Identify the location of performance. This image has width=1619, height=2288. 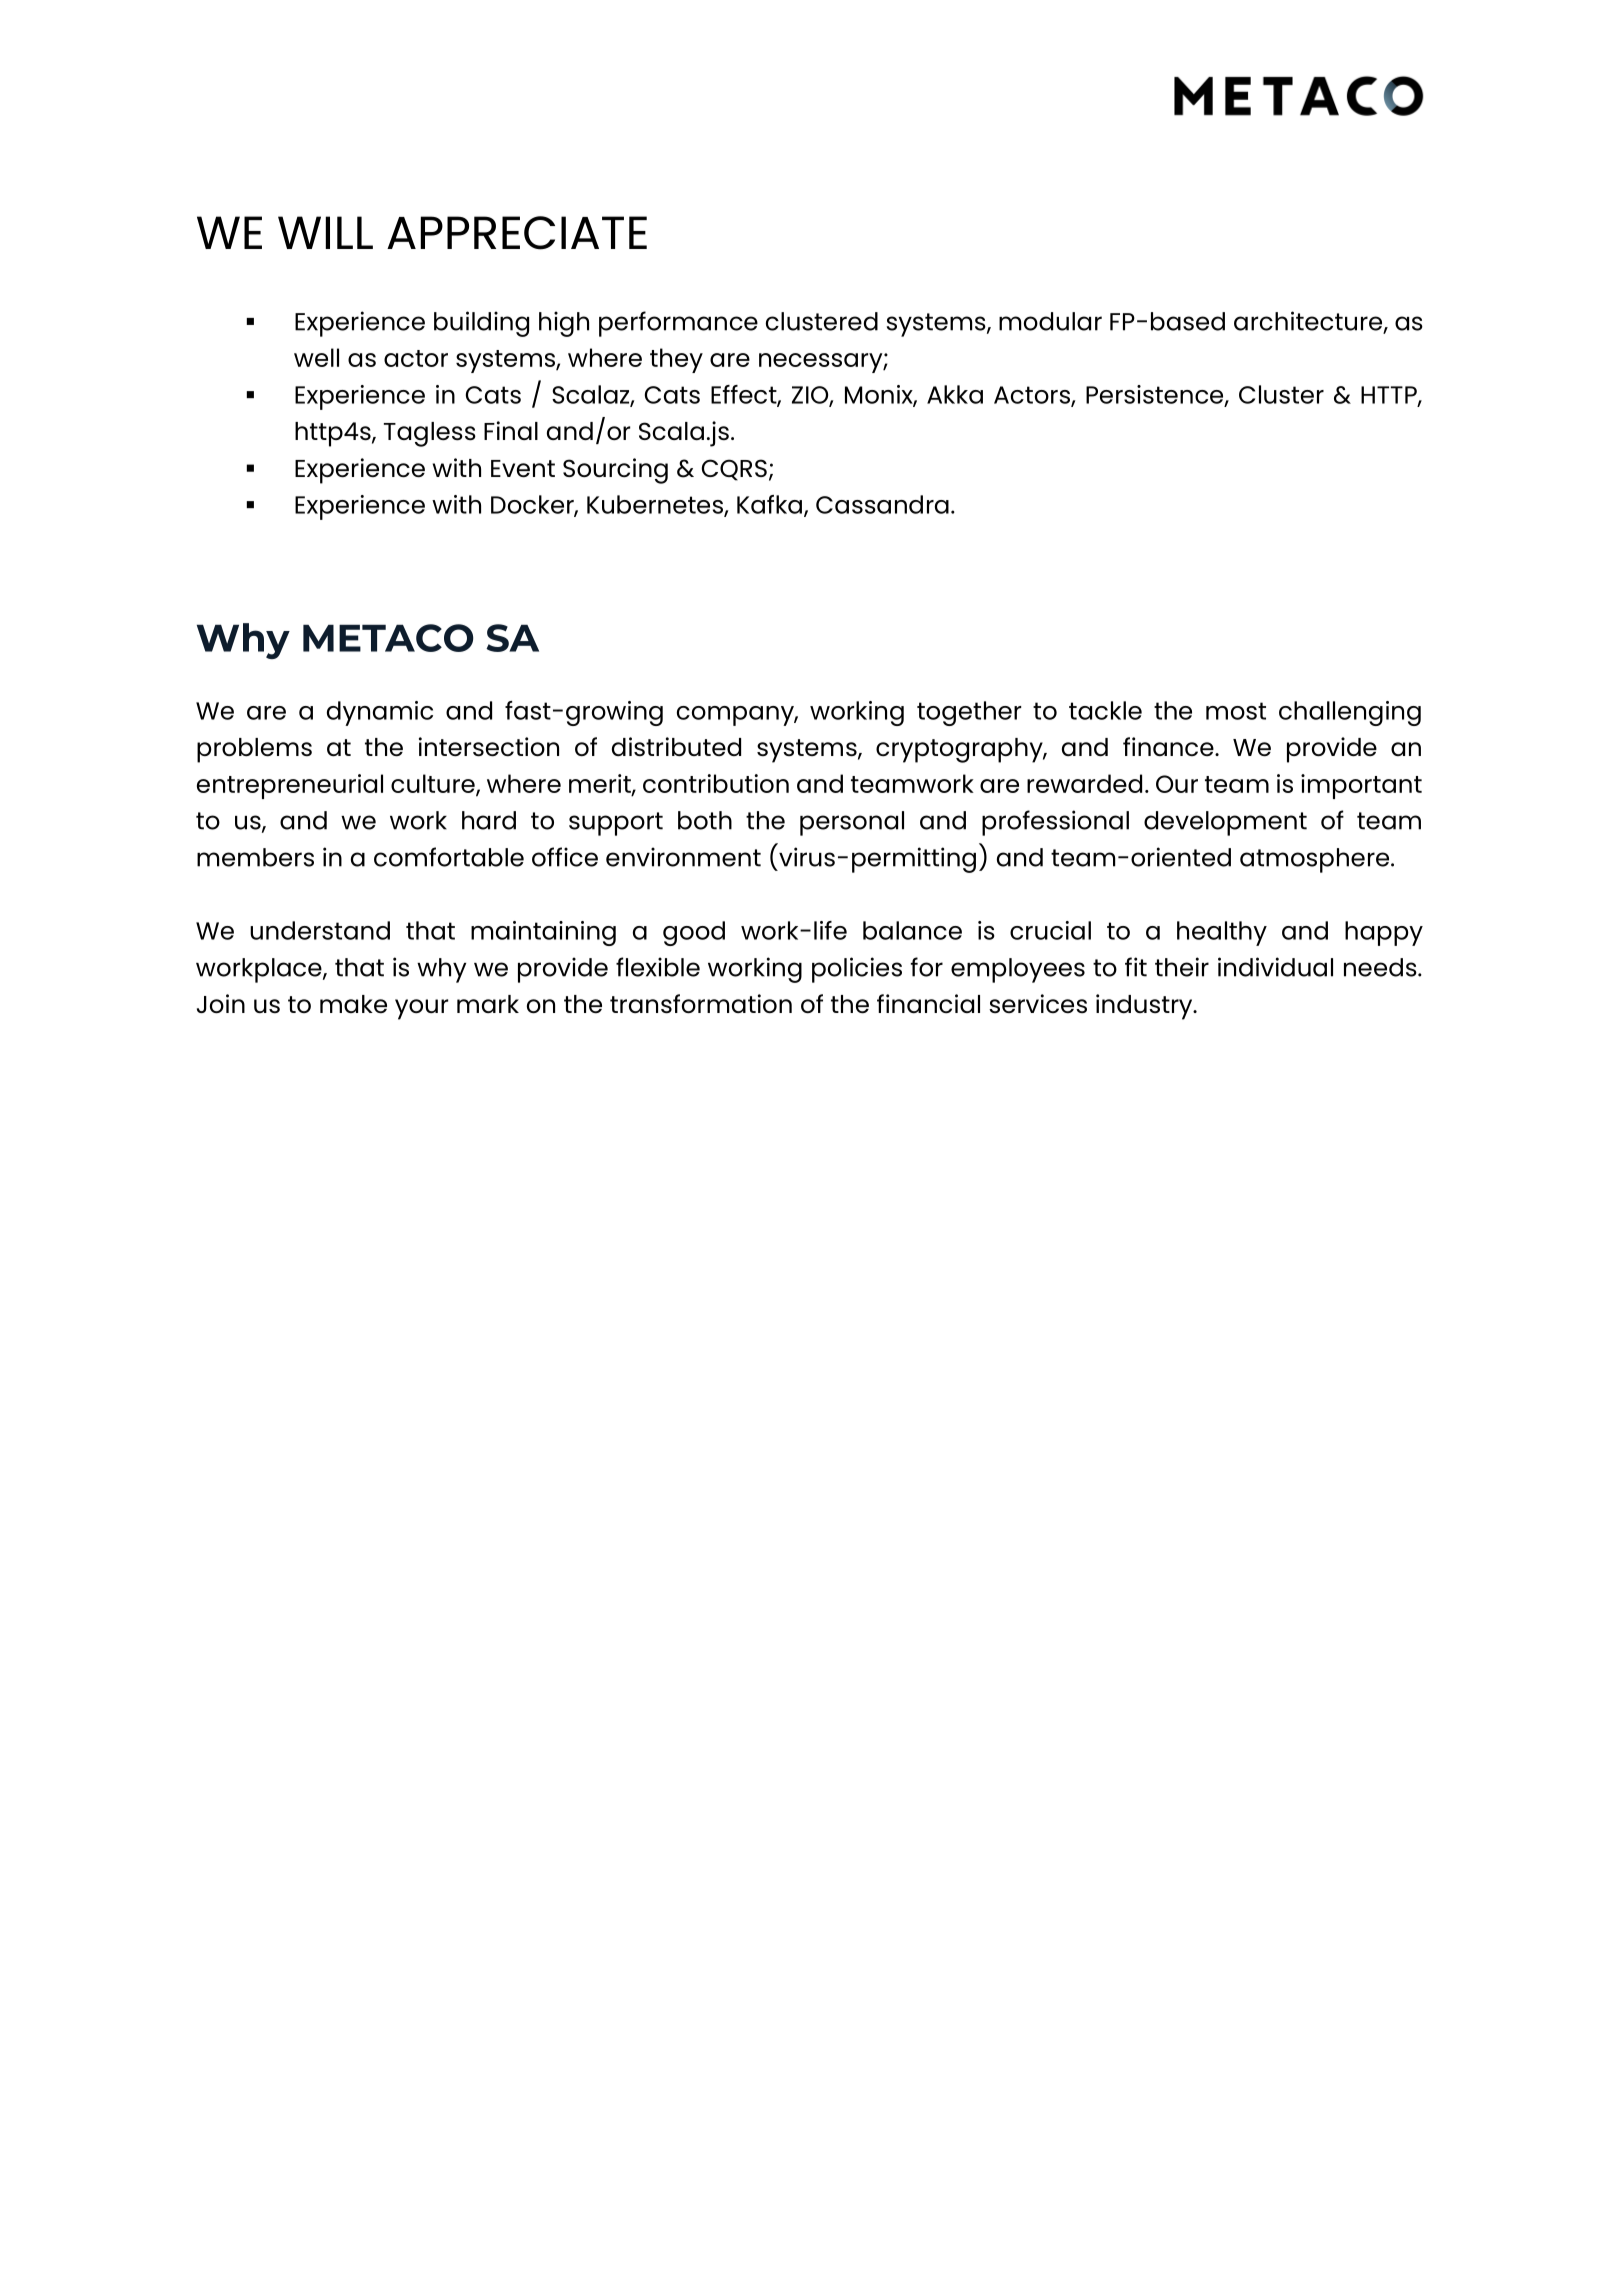
(678, 324).
